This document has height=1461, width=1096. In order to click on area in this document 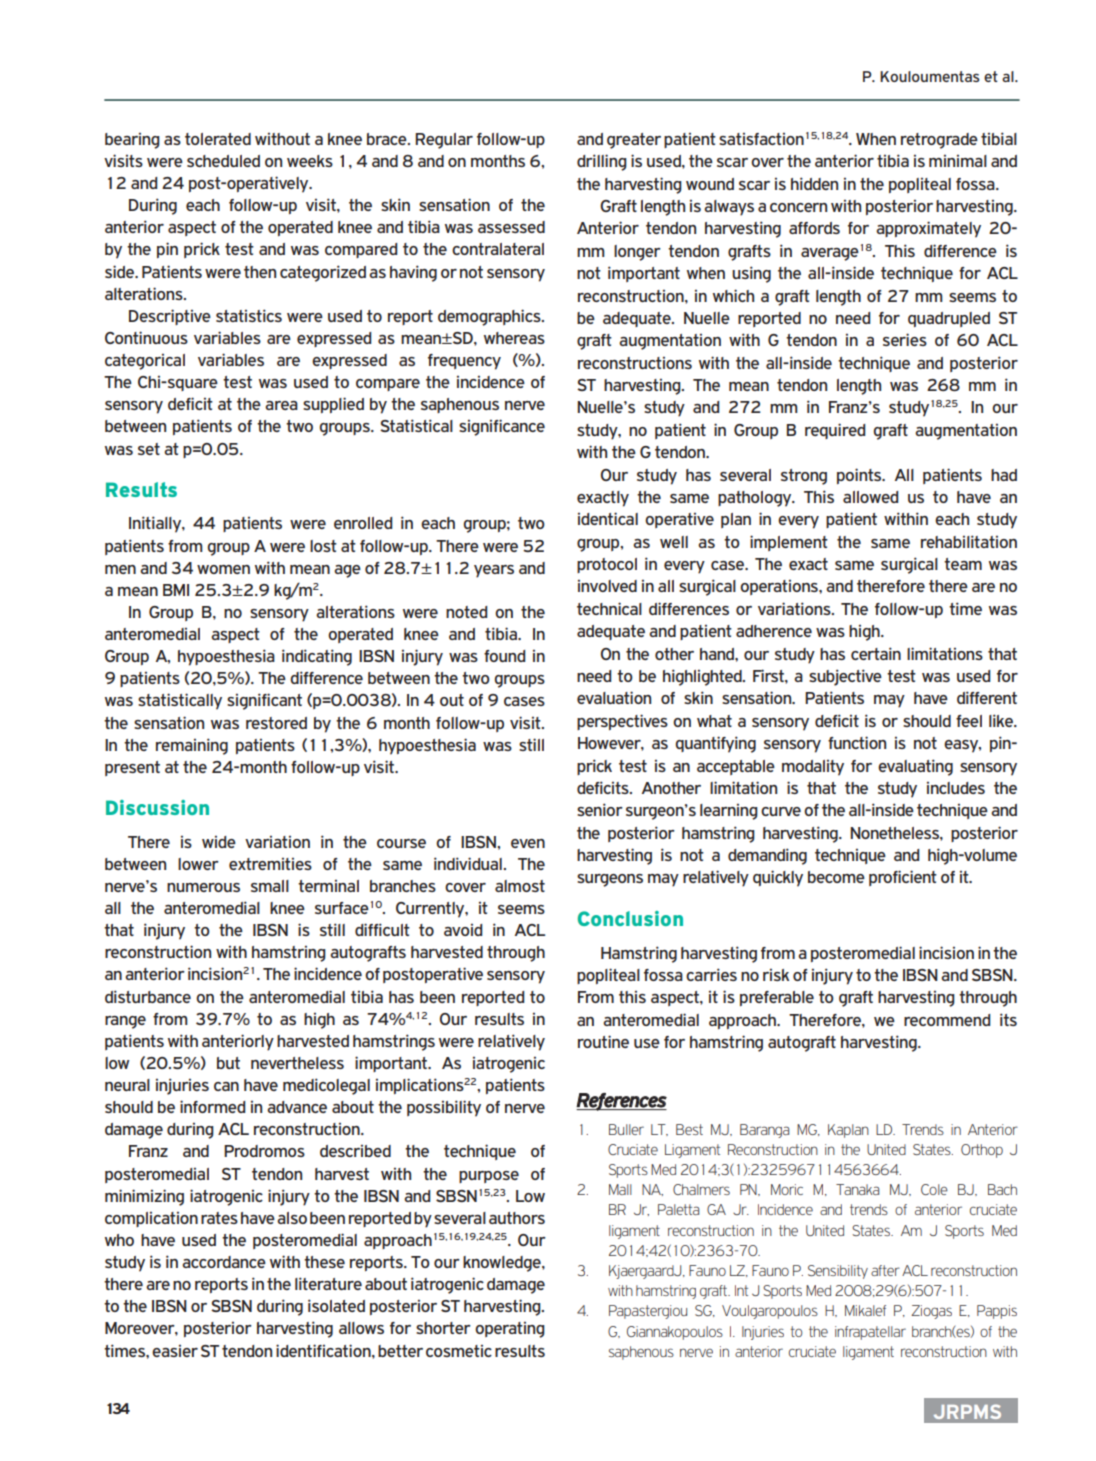, I will do `click(281, 405)`.
